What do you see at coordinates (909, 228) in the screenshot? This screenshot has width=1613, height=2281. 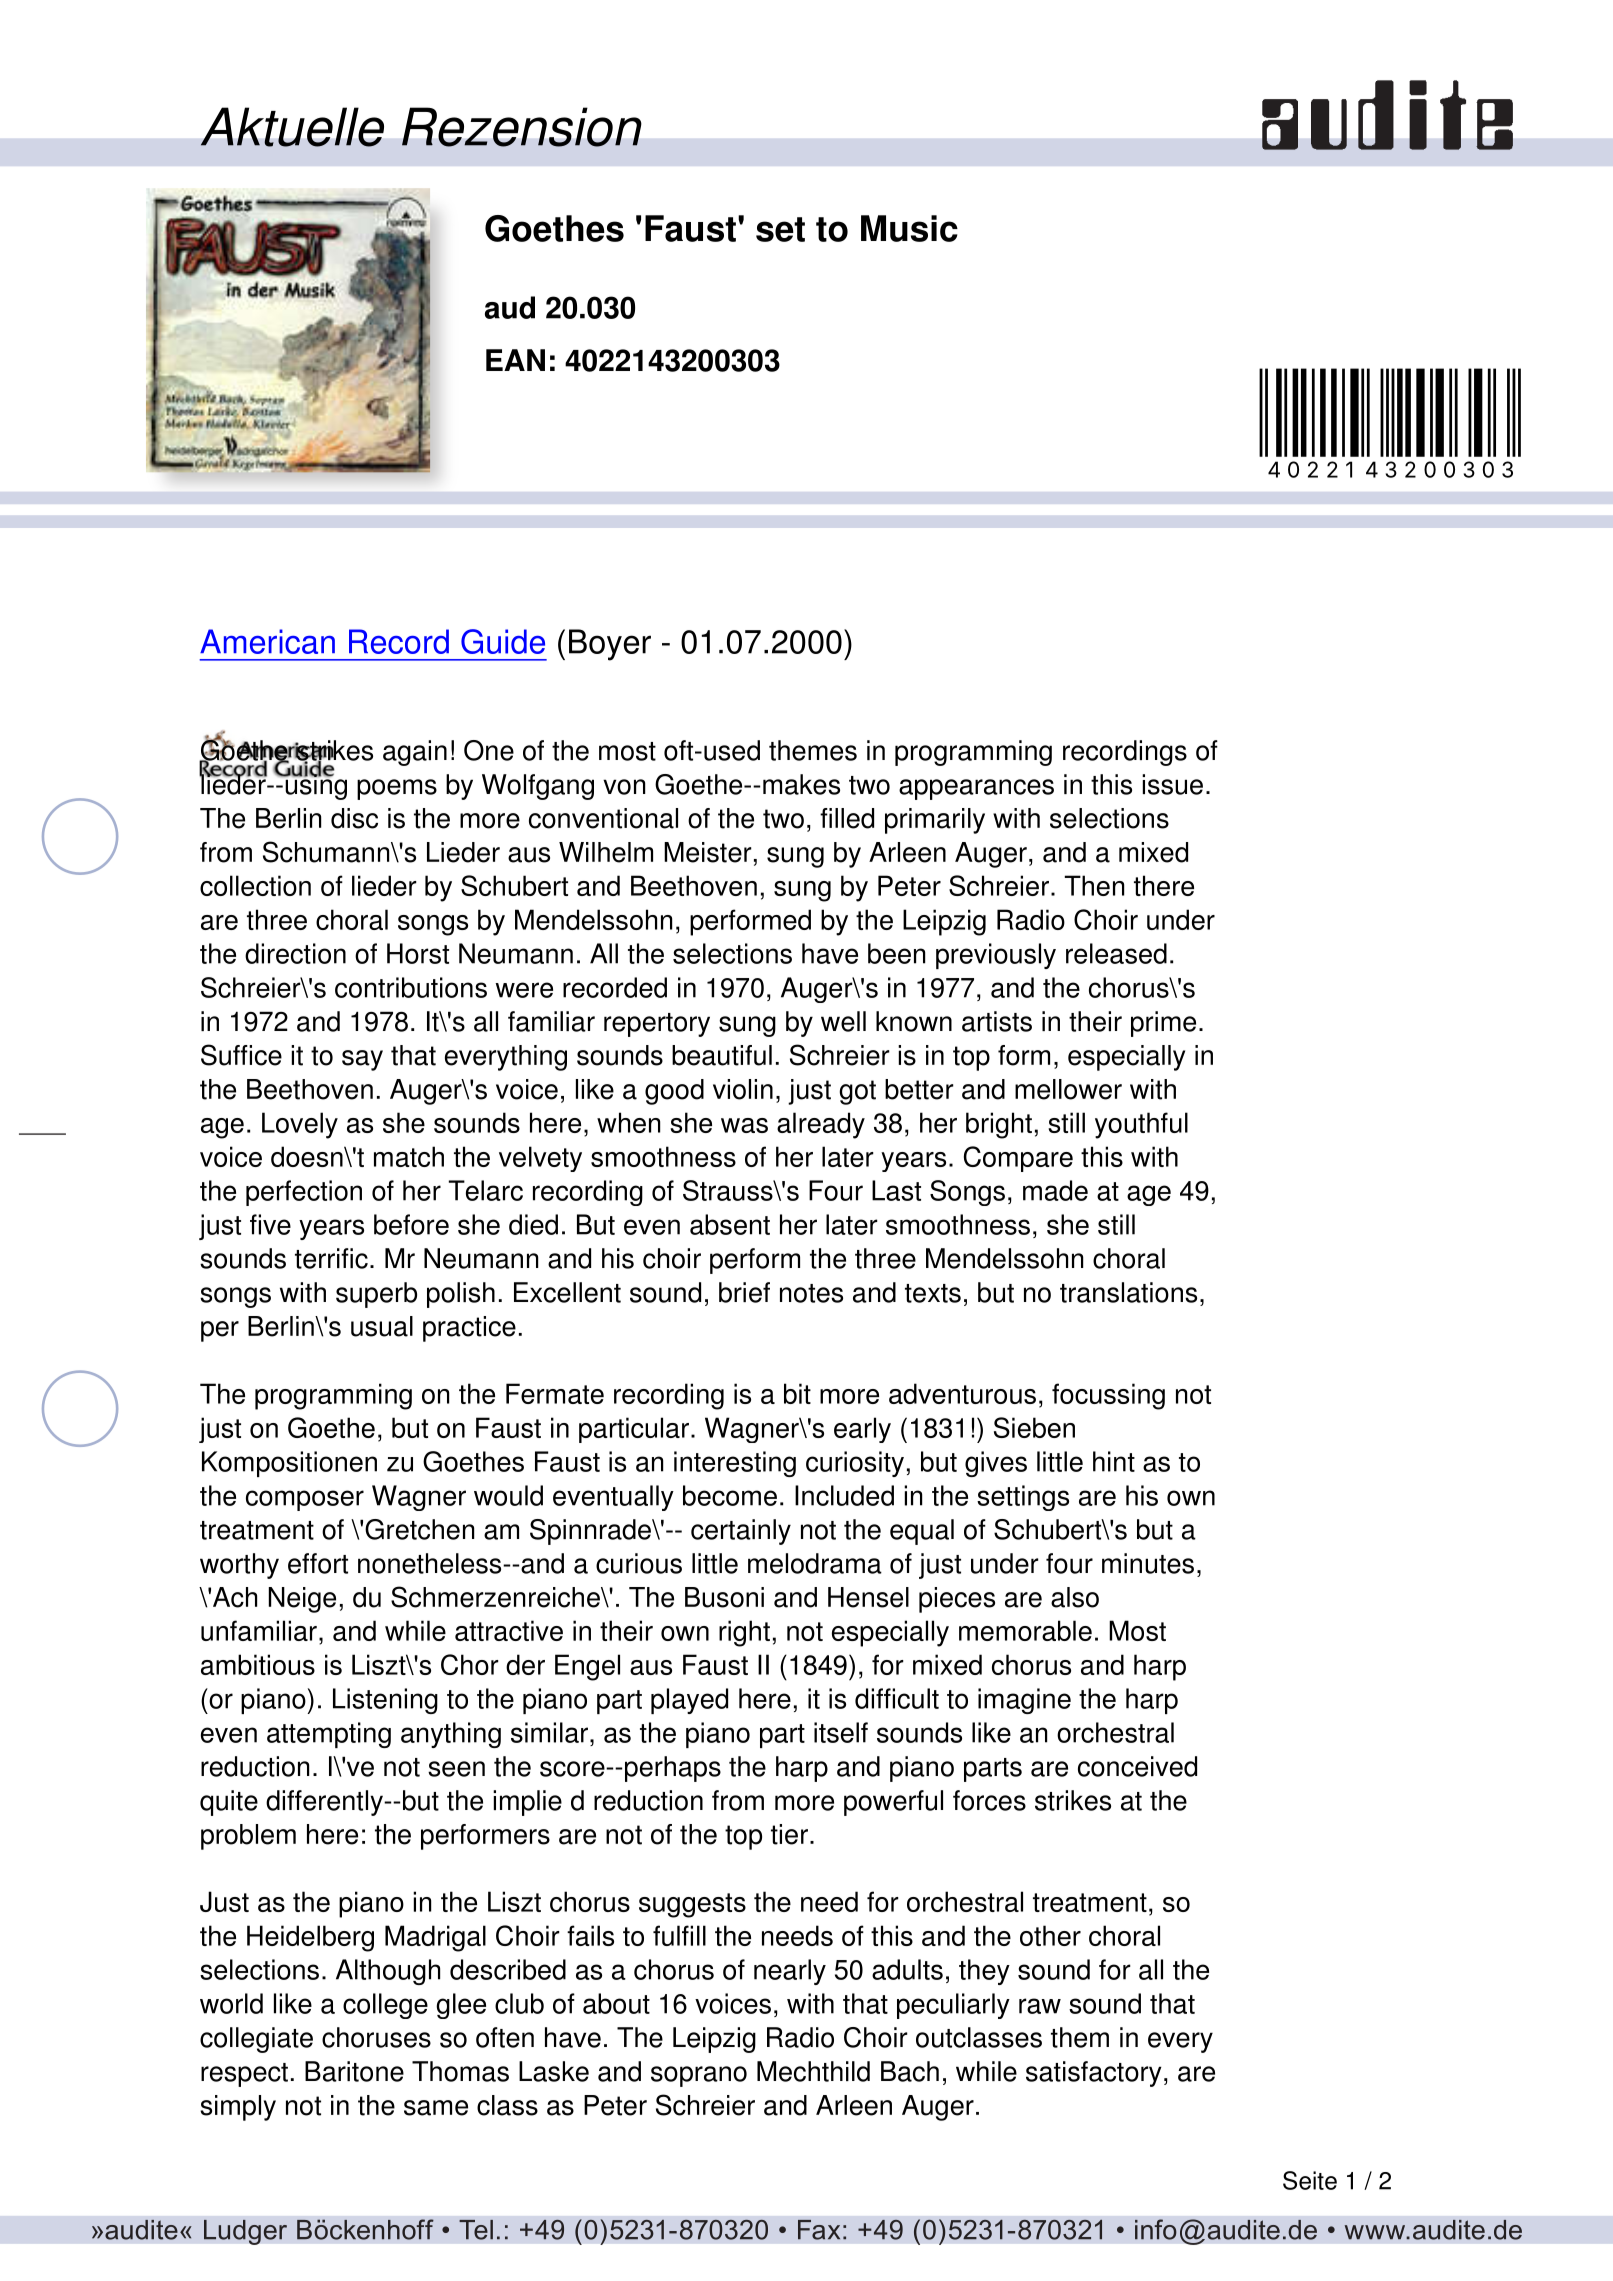 I see `Music` at bounding box center [909, 228].
